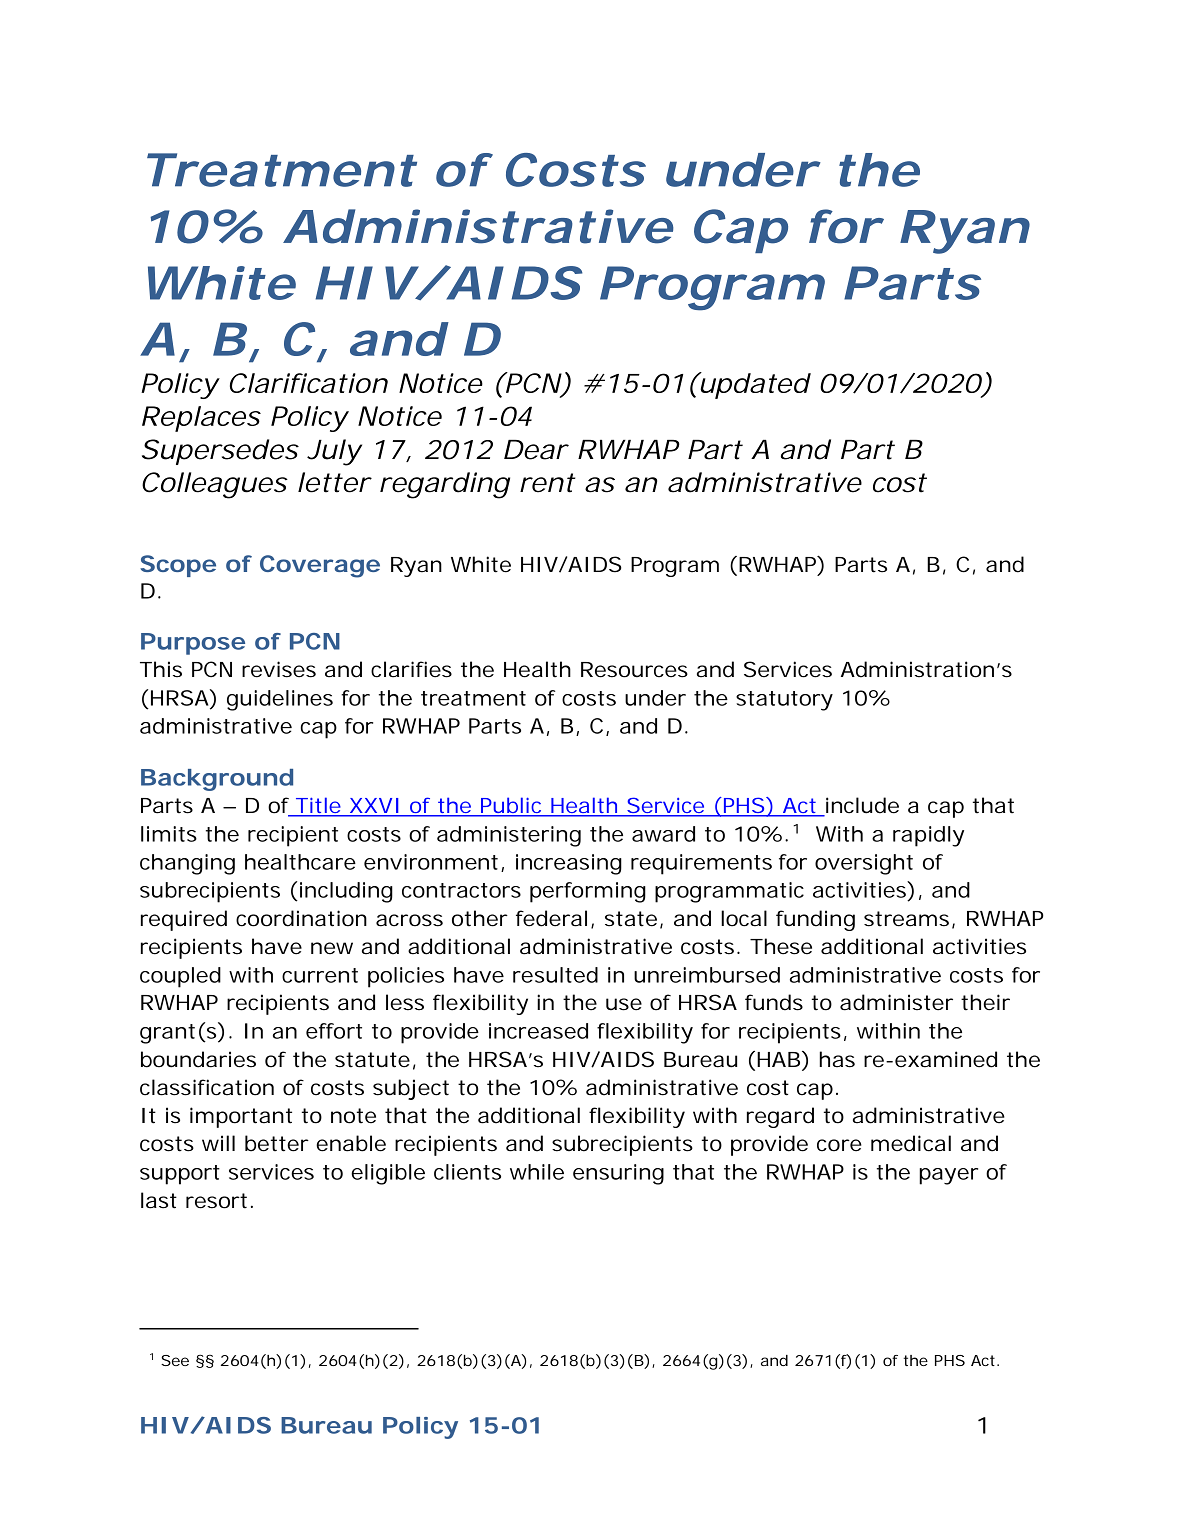 The height and width of the document is (1534, 1185). Describe the element at coordinates (535, 450) in the document. I see `Dear` at that location.
